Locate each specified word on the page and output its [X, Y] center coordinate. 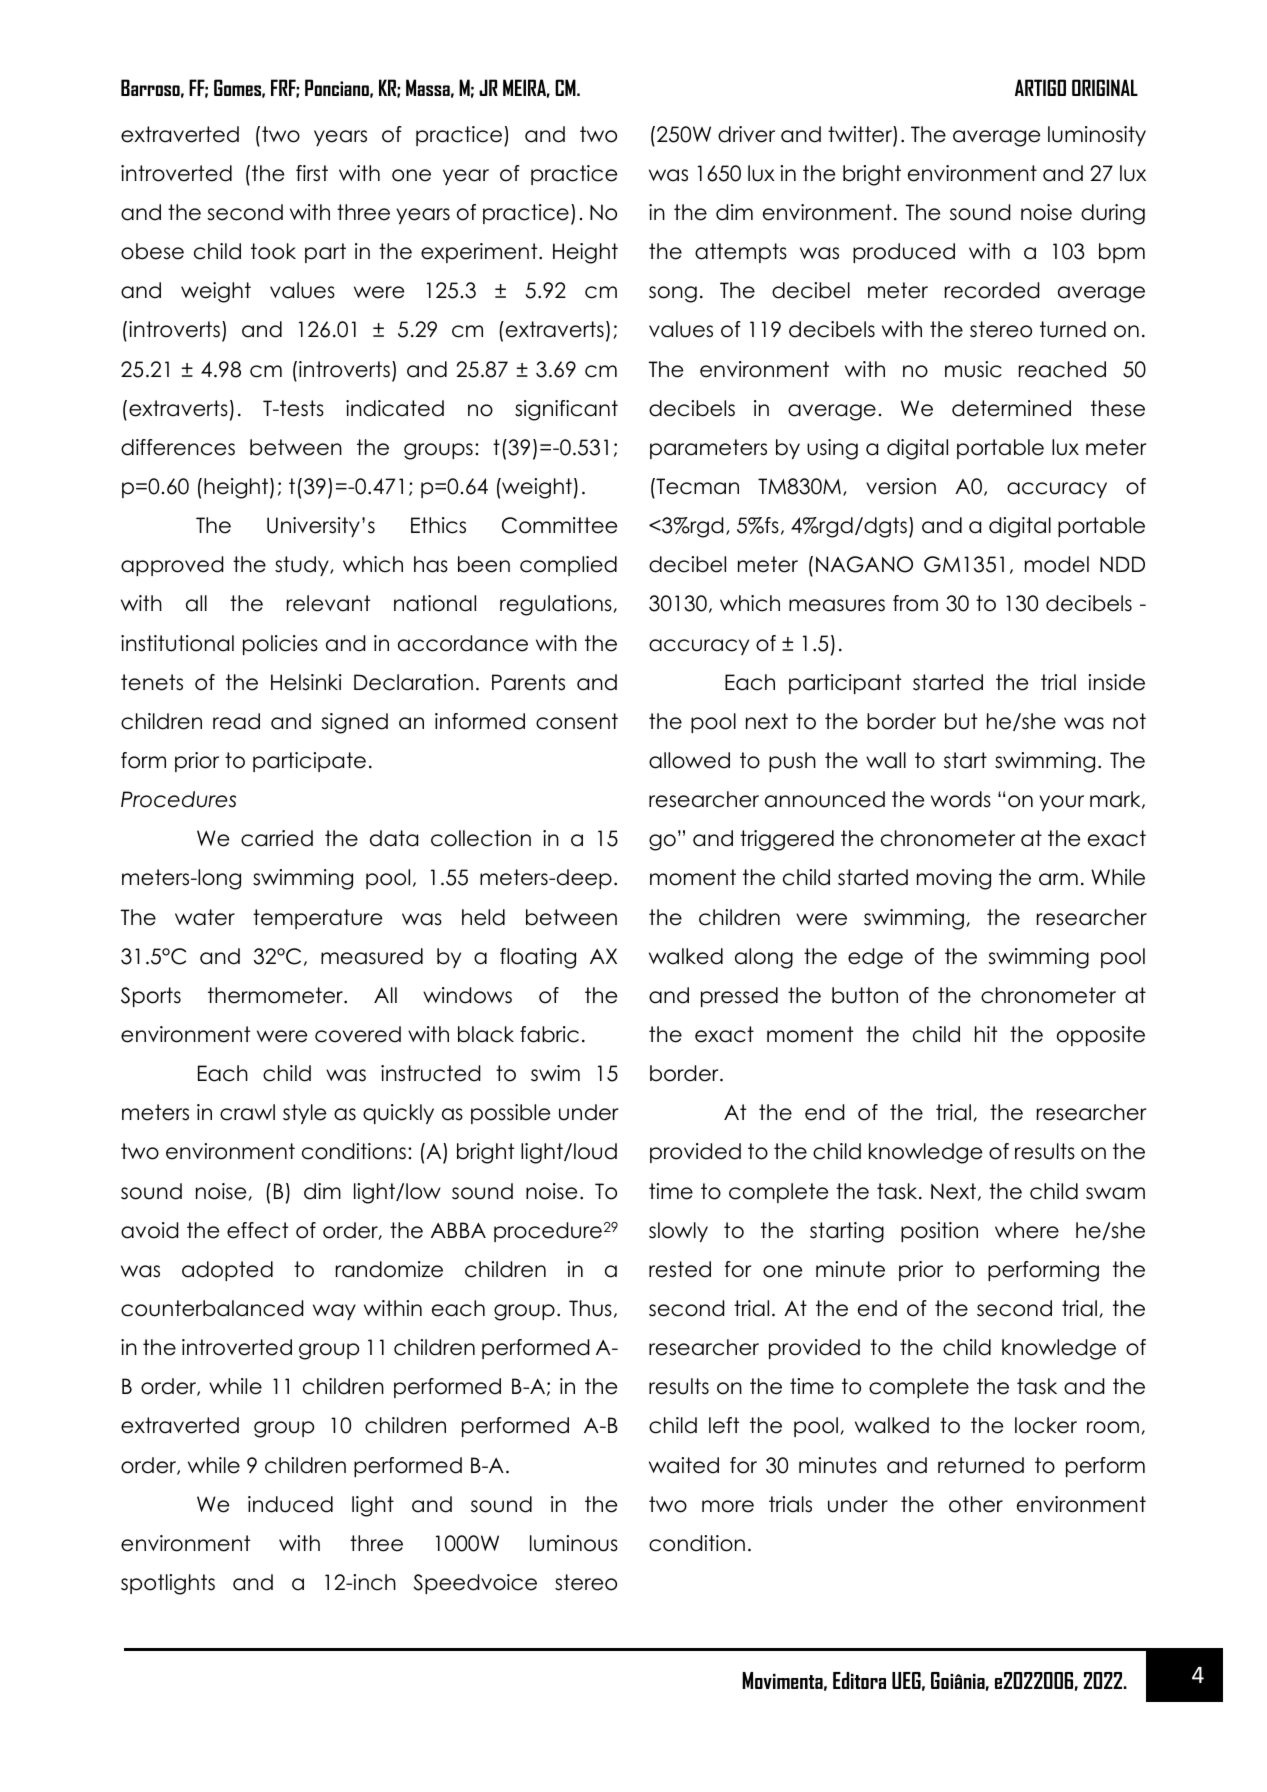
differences [178, 447]
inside [1116, 682]
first [312, 173]
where [1027, 1230]
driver [746, 134]
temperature [317, 919]
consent [577, 721]
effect [257, 1230]
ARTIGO [1040, 87]
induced [290, 1504]
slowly [678, 1232]
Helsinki [306, 682]
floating [538, 958]
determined [1011, 408]
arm [1058, 879]
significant [566, 410]
